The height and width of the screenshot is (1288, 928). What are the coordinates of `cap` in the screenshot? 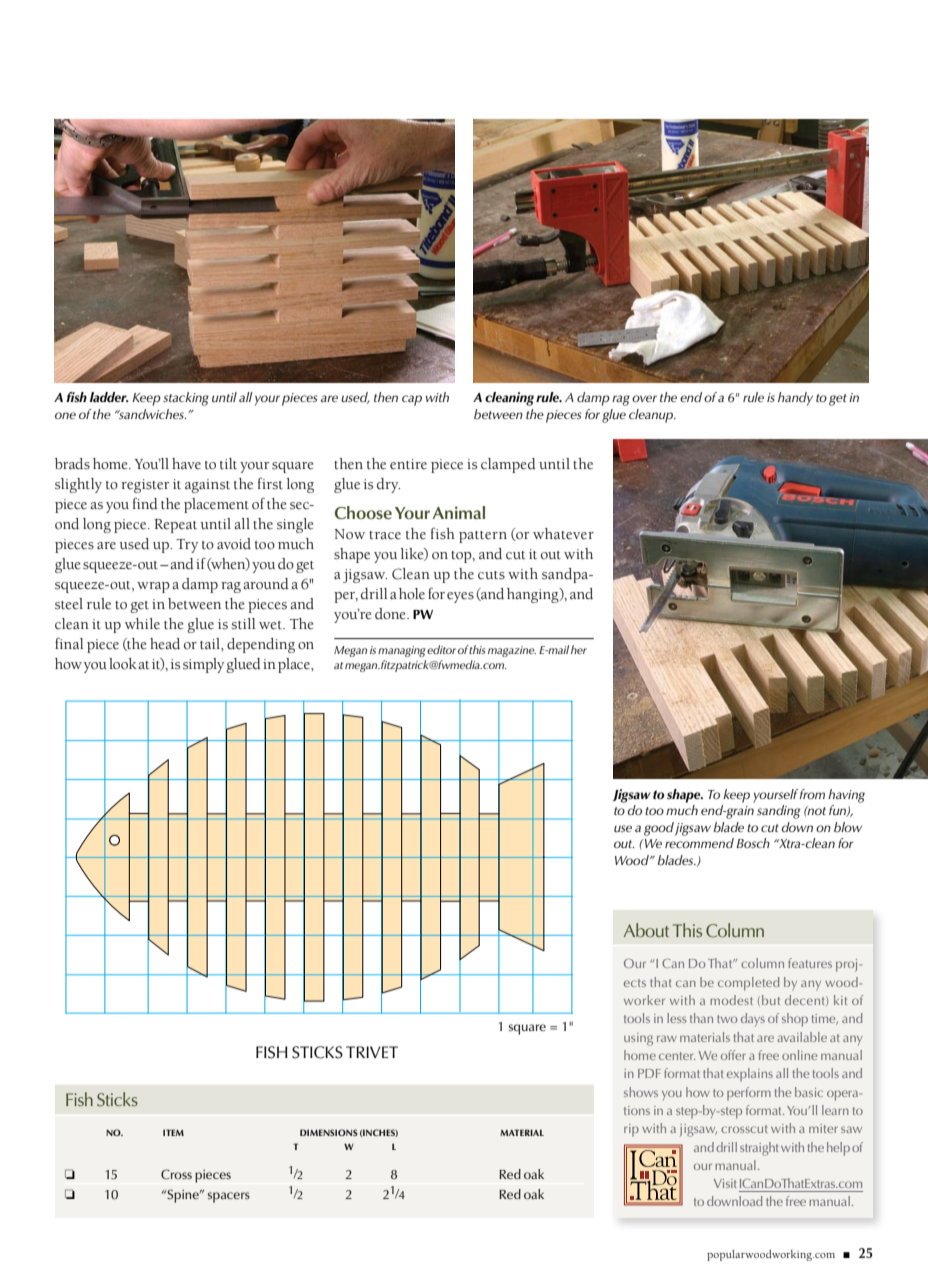 It's located at (412, 400).
